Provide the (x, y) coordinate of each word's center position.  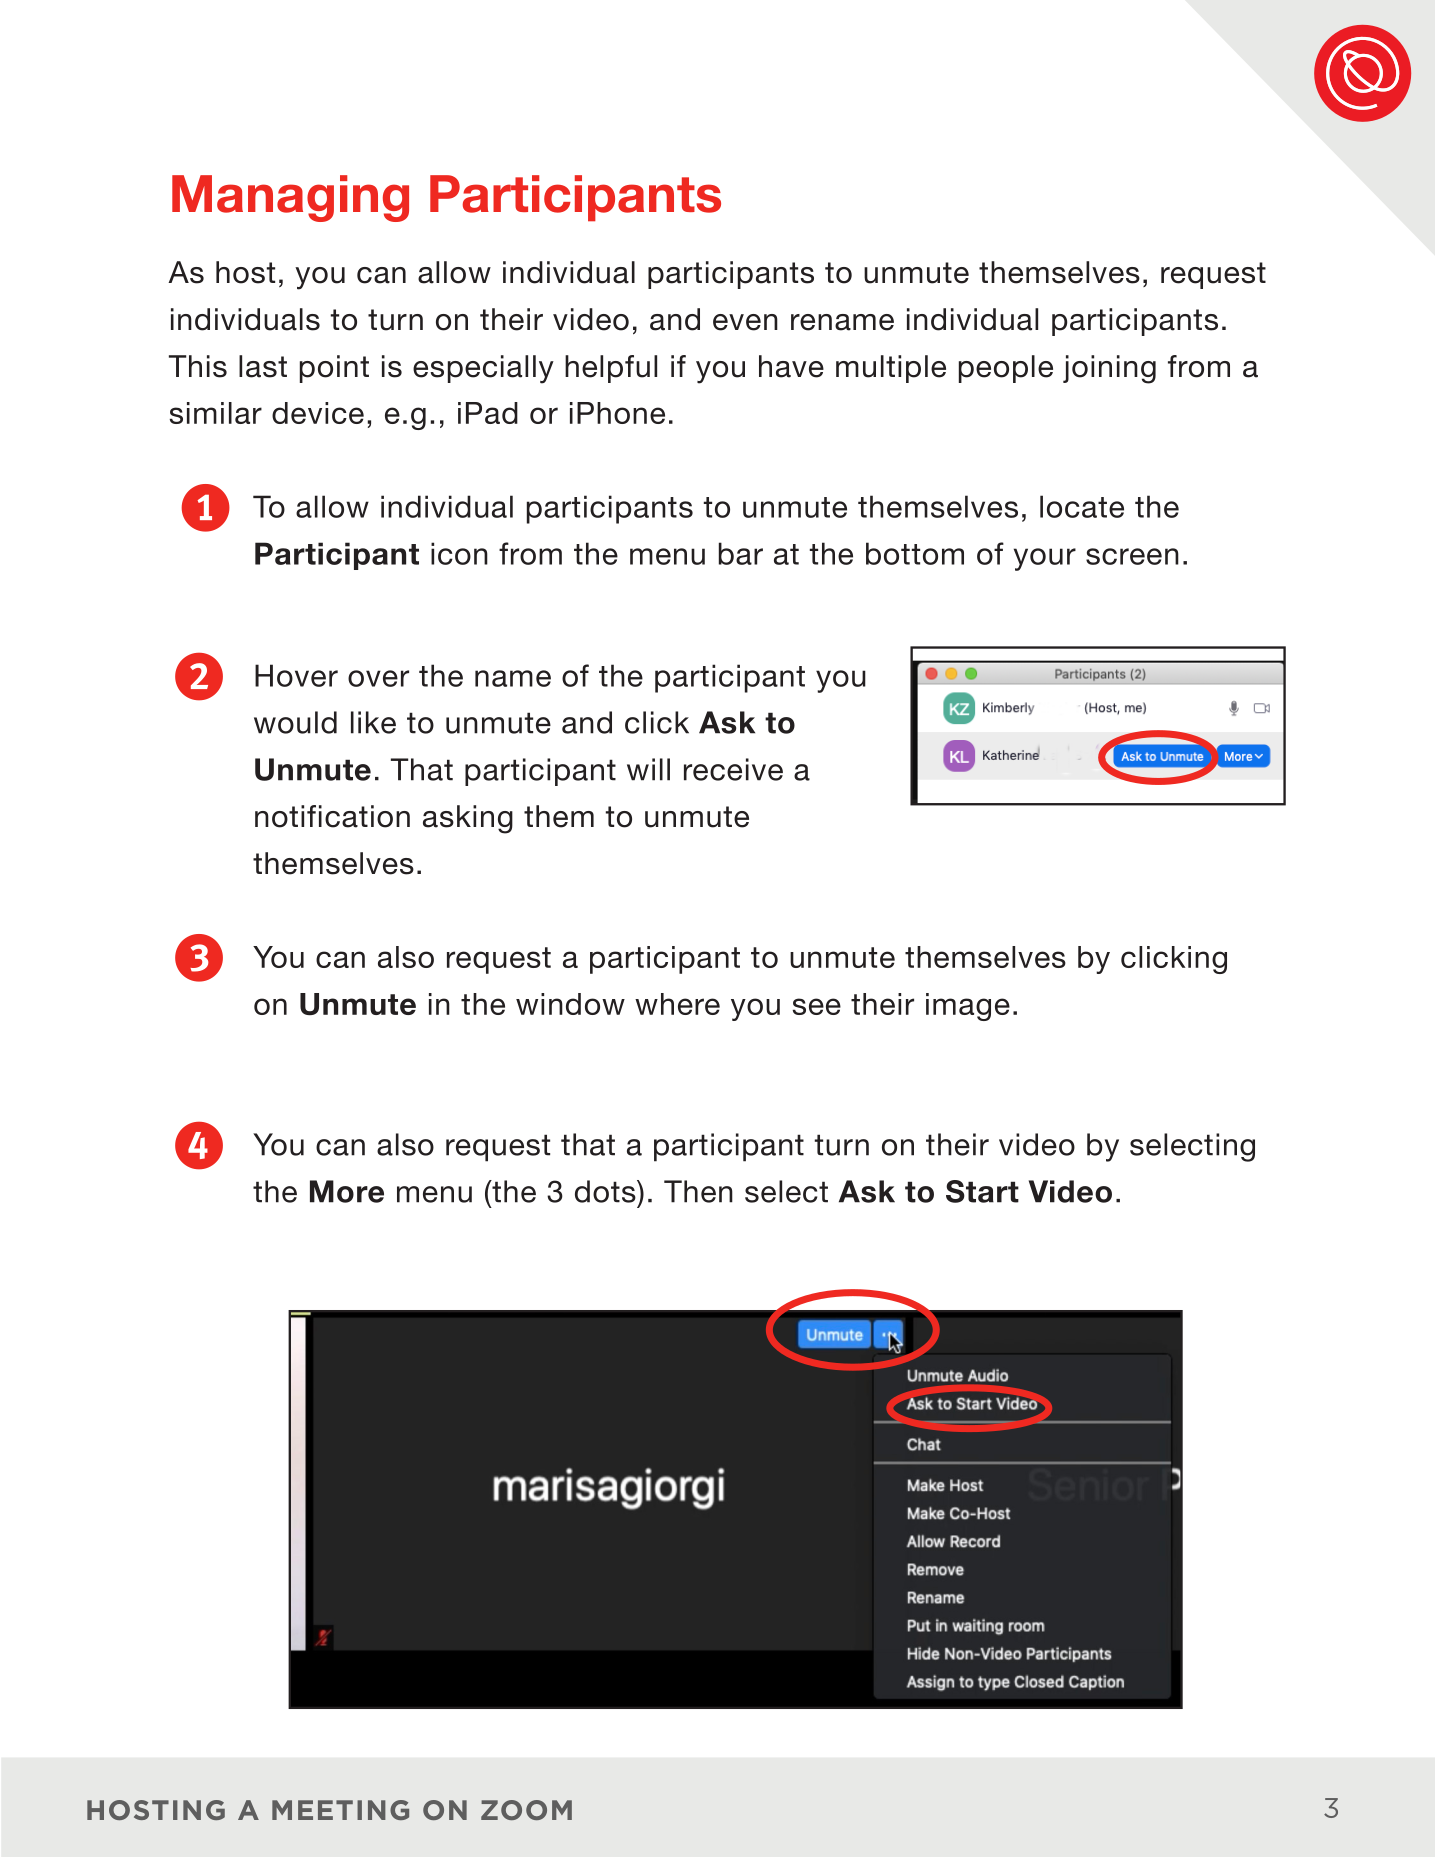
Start (982, 1191)
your (1045, 559)
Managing (290, 198)
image (968, 1007)
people (1006, 369)
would (295, 722)
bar (741, 553)
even (745, 322)
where (677, 1004)
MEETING (340, 1810)
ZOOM (526, 1810)
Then (698, 1191)
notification (332, 816)
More (347, 1191)
